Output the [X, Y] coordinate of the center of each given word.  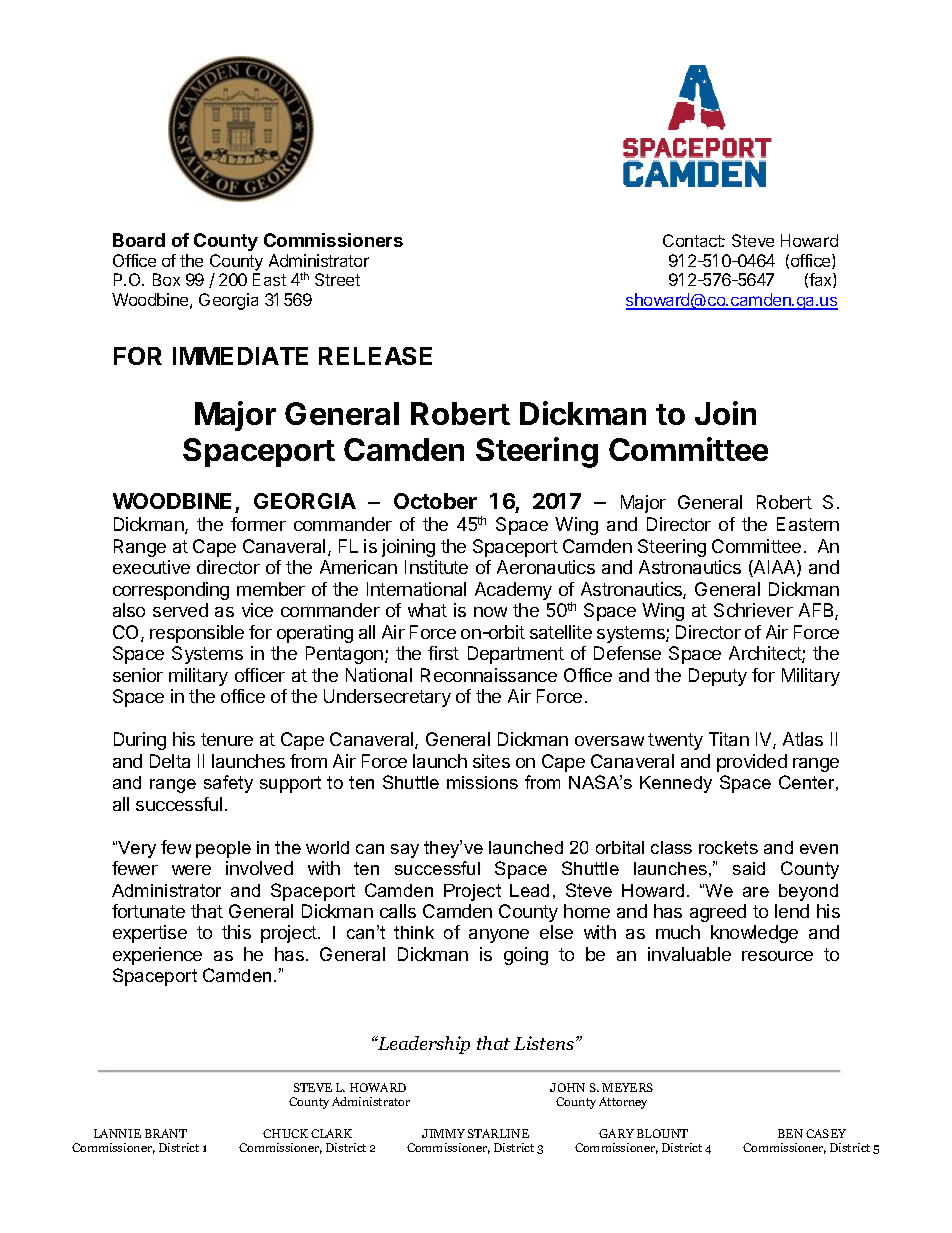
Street [337, 279]
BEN [790, 1133]
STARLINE [498, 1133]
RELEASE [375, 356]
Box [166, 279]
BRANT [166, 1133]
